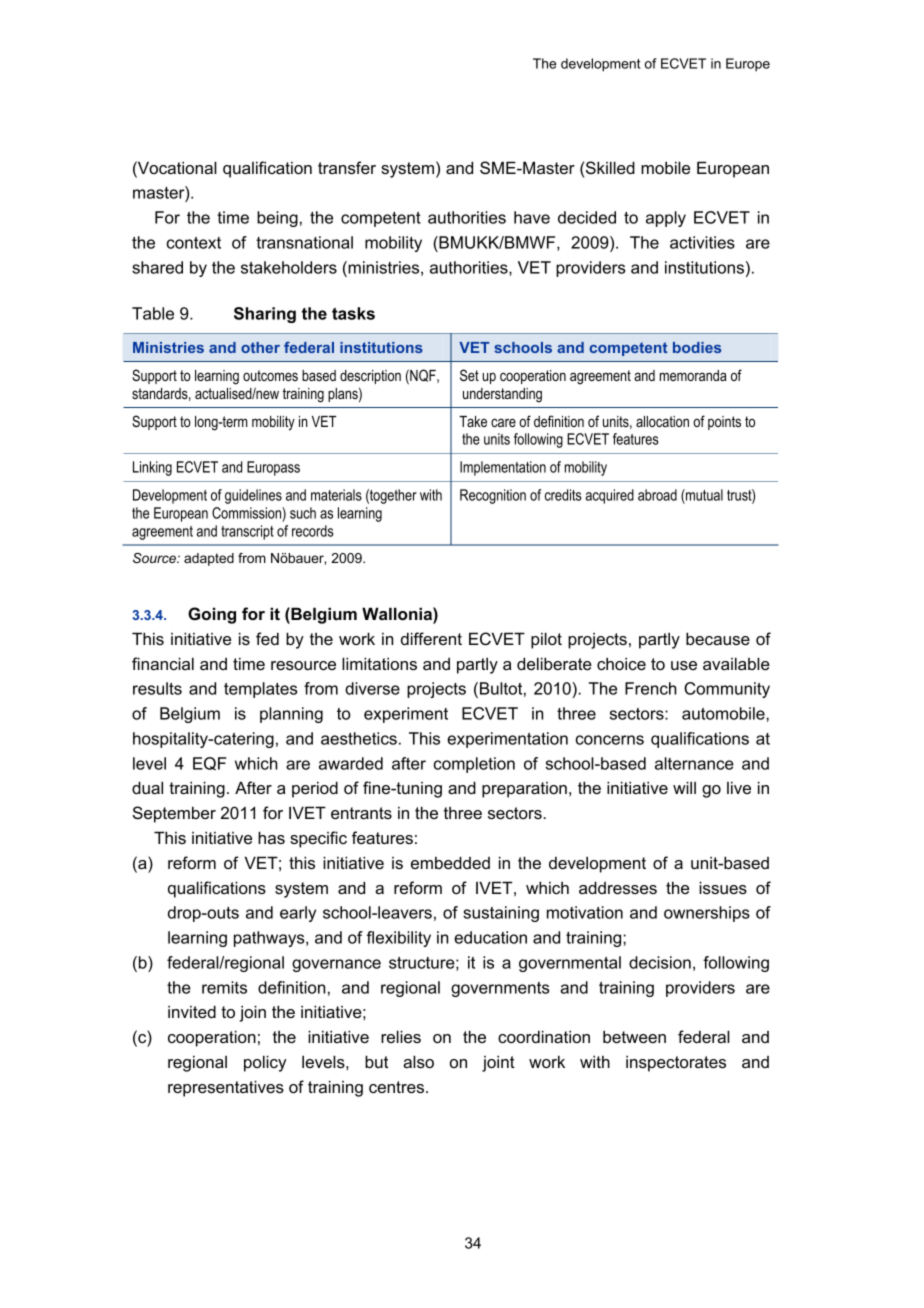  I want to click on representatives, so click(226, 1088).
